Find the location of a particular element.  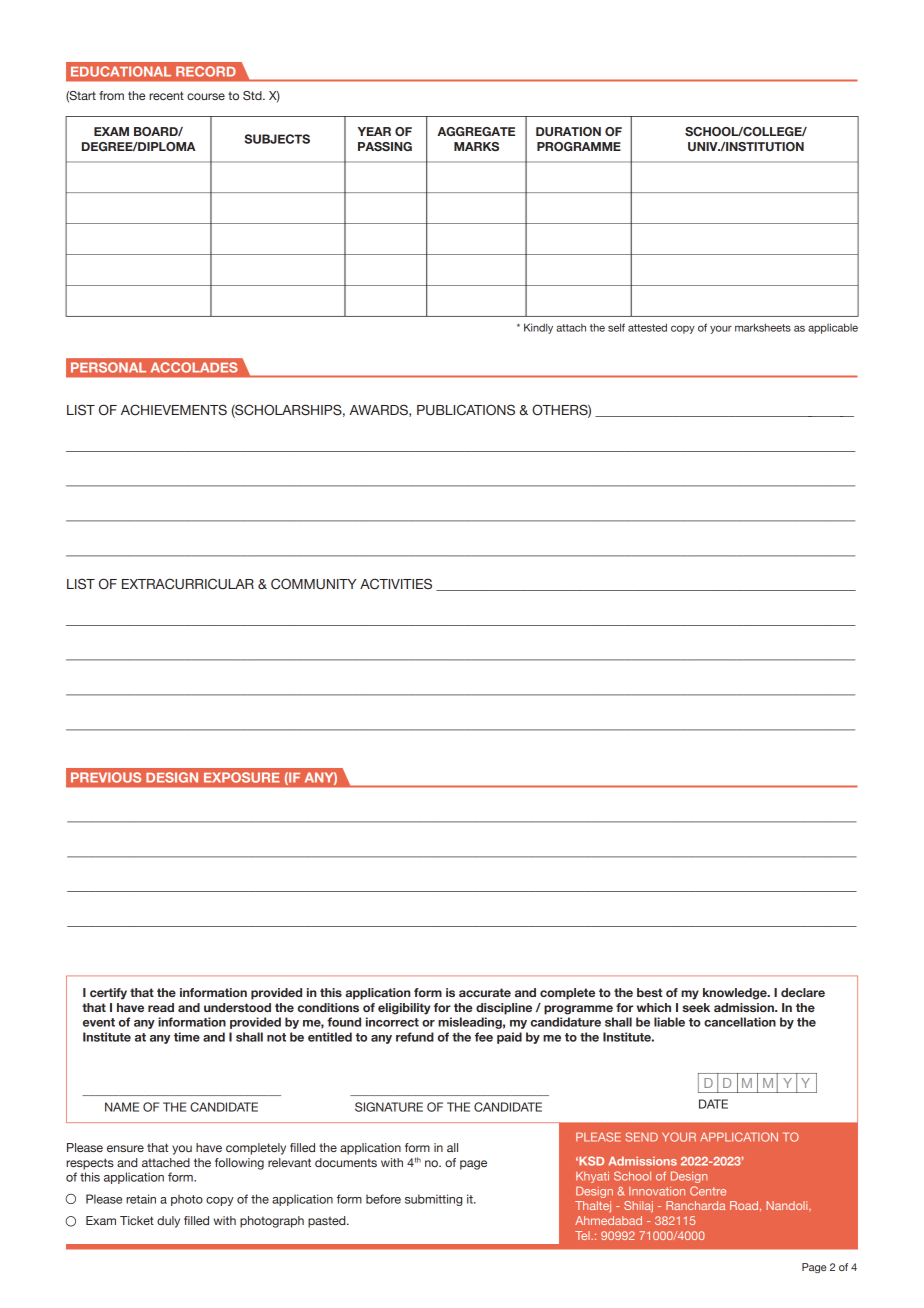

AGGREGATE is located at coordinates (476, 131).
